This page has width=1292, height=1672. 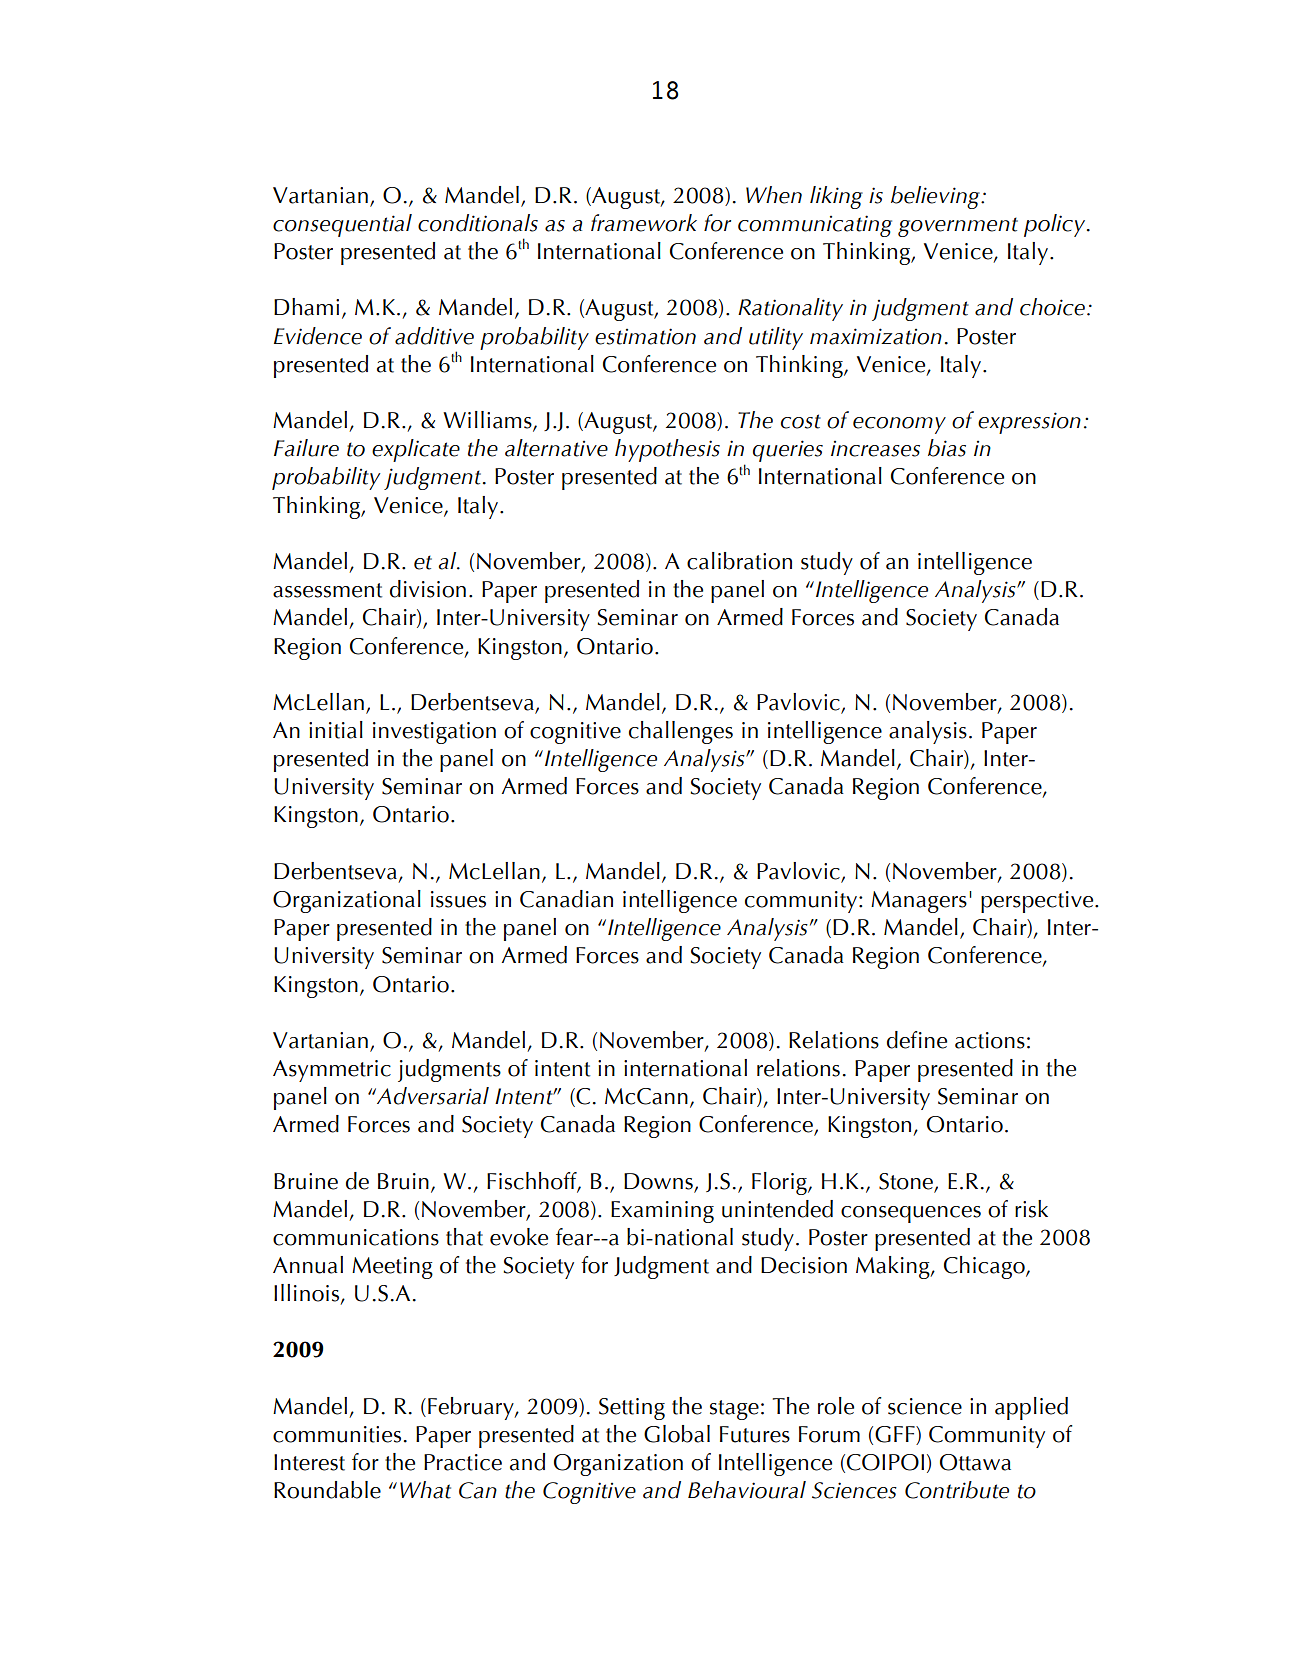 What do you see at coordinates (342, 225) in the page?
I see `consequential` at bounding box center [342, 225].
